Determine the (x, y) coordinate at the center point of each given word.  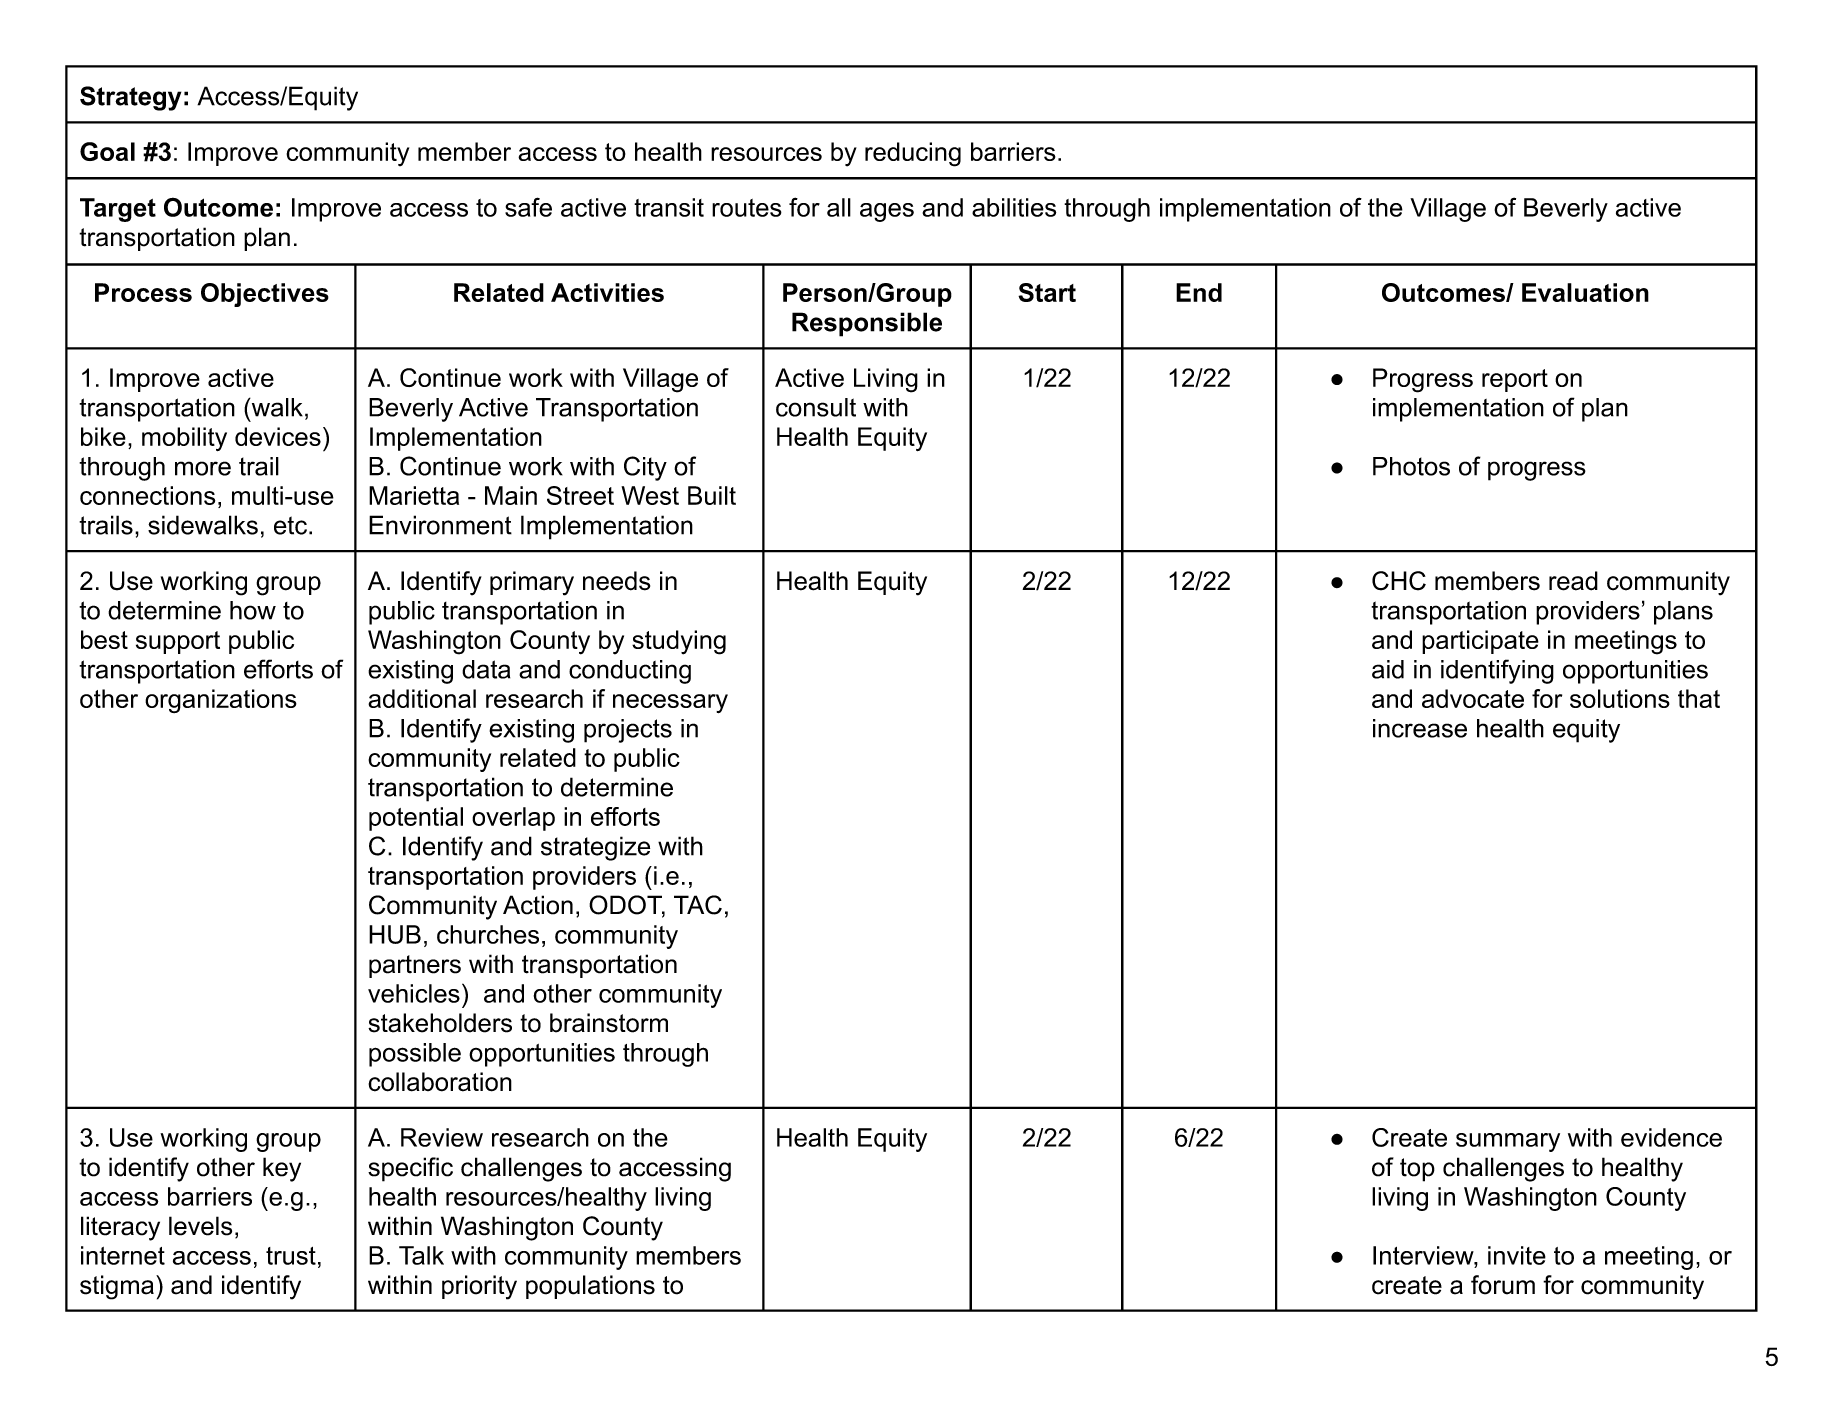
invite (1517, 1255)
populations (590, 1287)
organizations (221, 701)
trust (291, 1256)
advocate (1473, 698)
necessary (670, 703)
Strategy (130, 98)
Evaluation (1585, 292)
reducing (913, 154)
